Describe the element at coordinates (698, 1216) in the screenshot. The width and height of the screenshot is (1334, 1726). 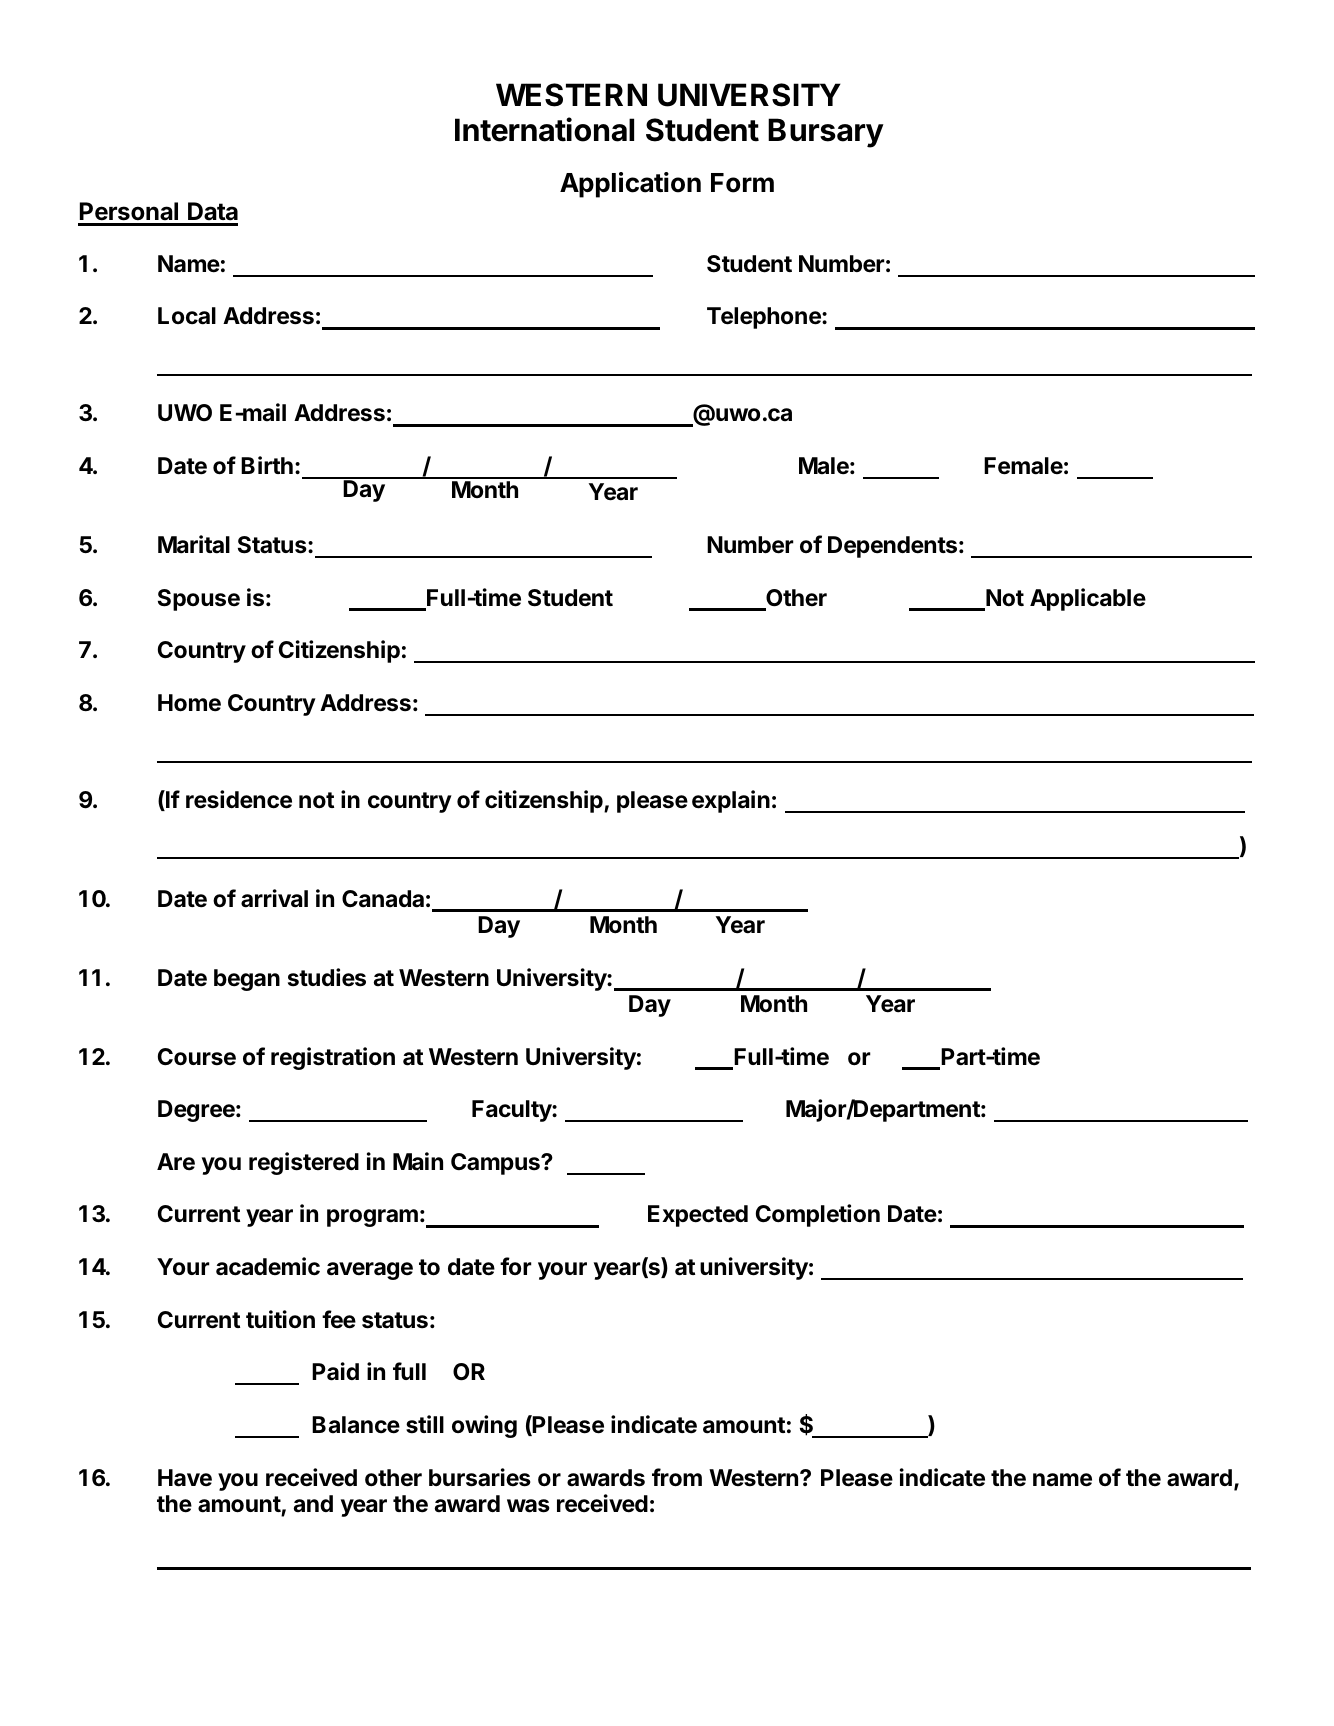
I see `Expected` at that location.
